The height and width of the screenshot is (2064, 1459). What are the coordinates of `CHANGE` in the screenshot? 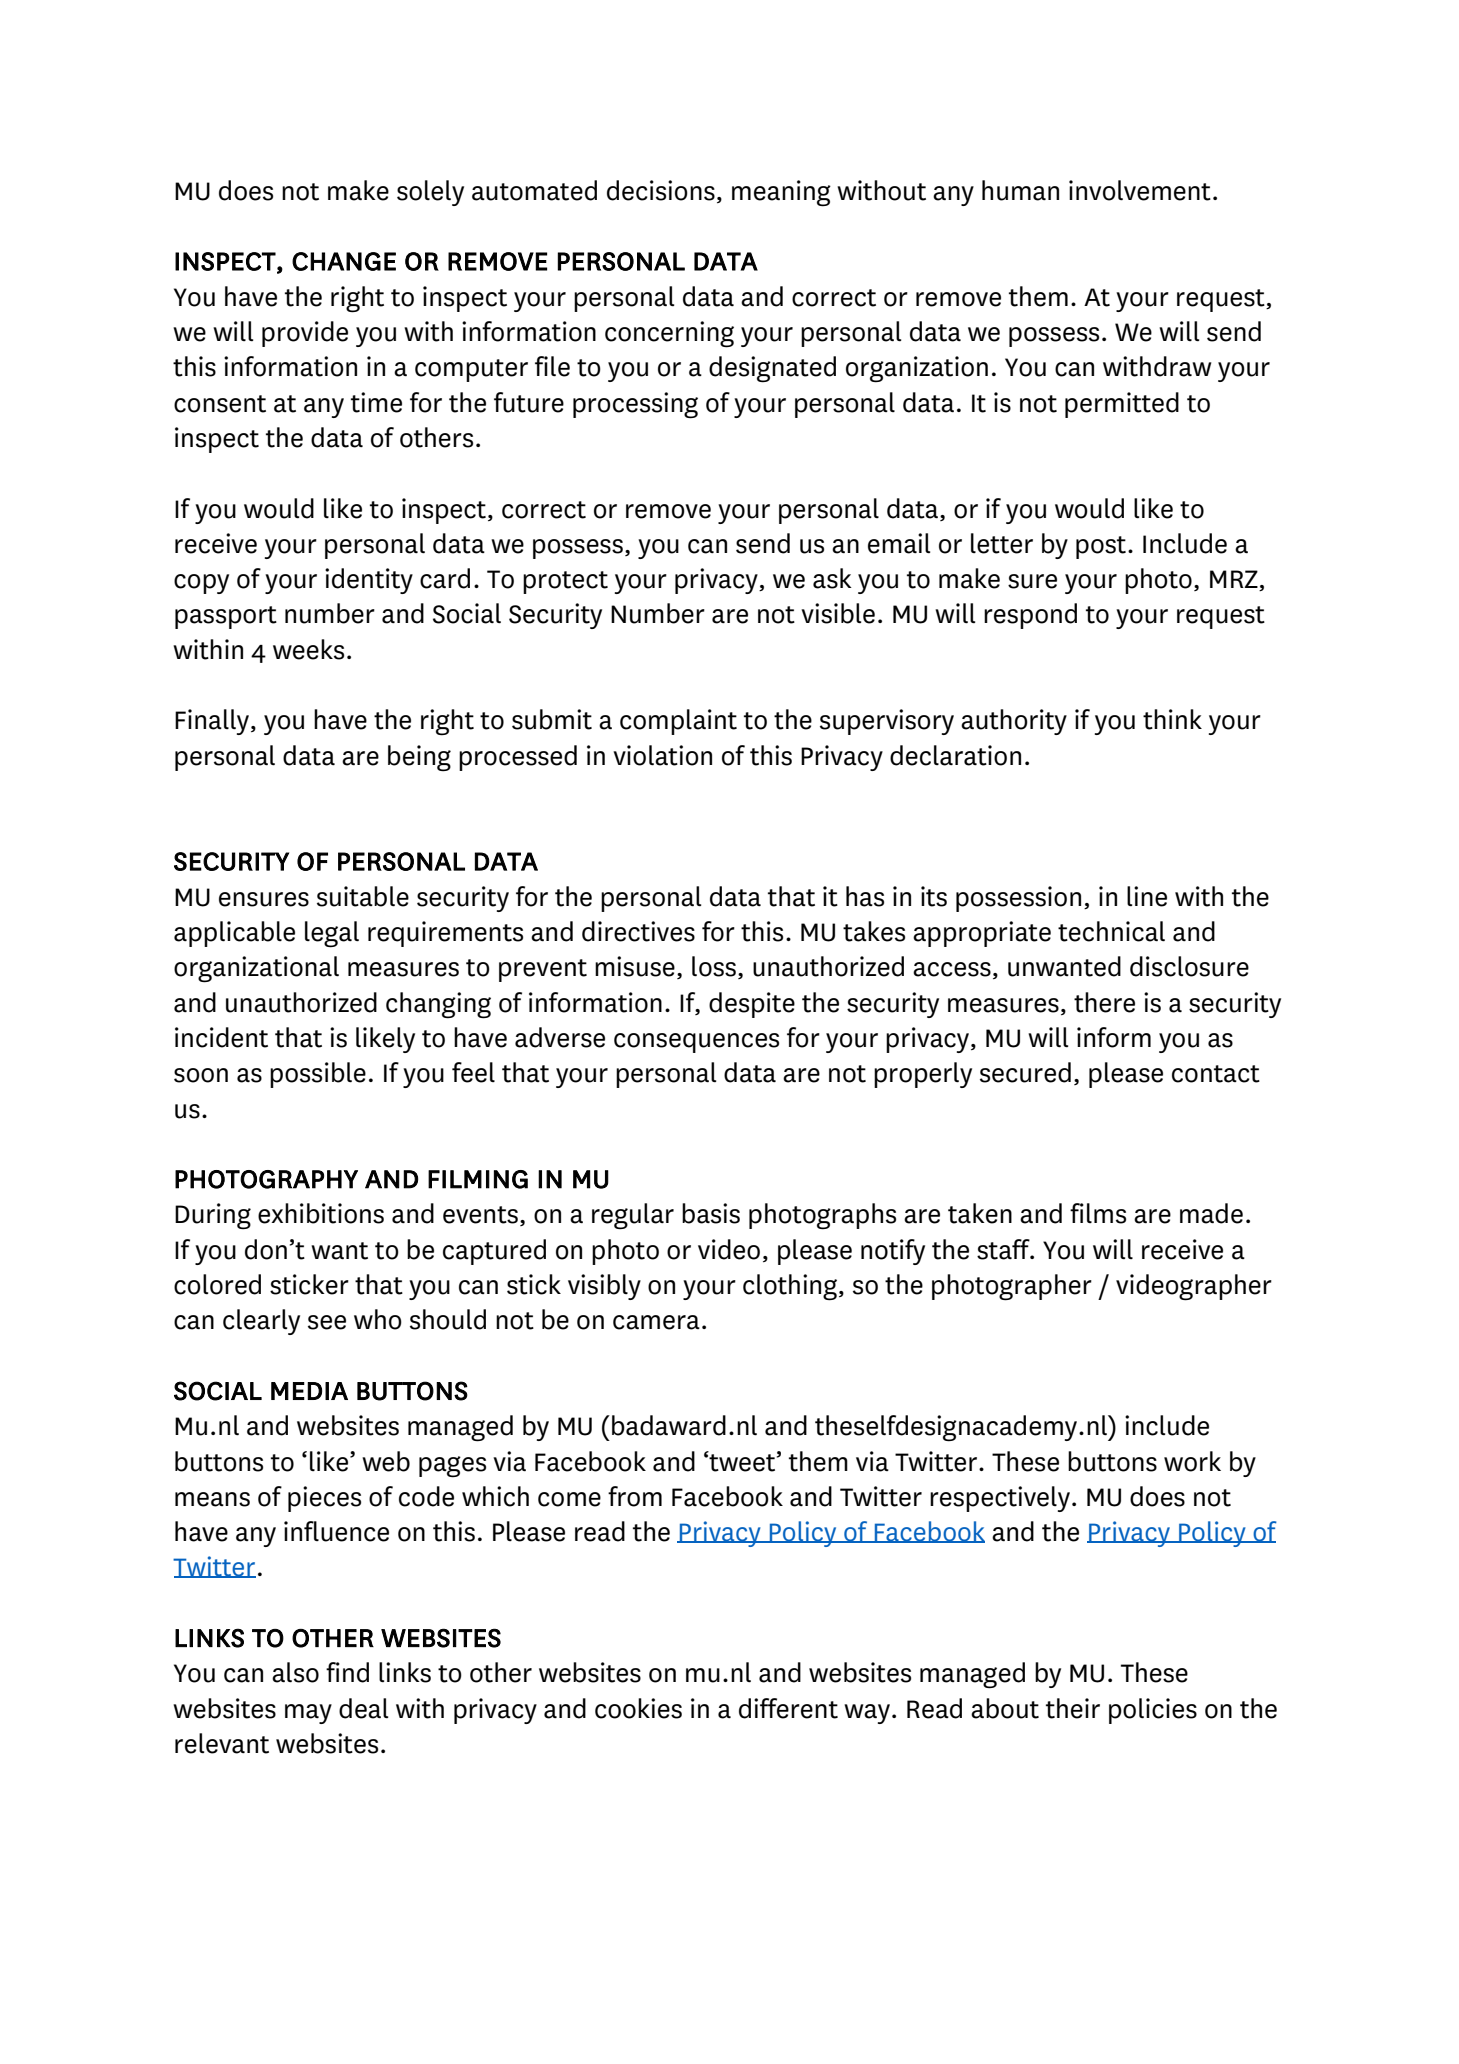 It's located at (344, 261).
